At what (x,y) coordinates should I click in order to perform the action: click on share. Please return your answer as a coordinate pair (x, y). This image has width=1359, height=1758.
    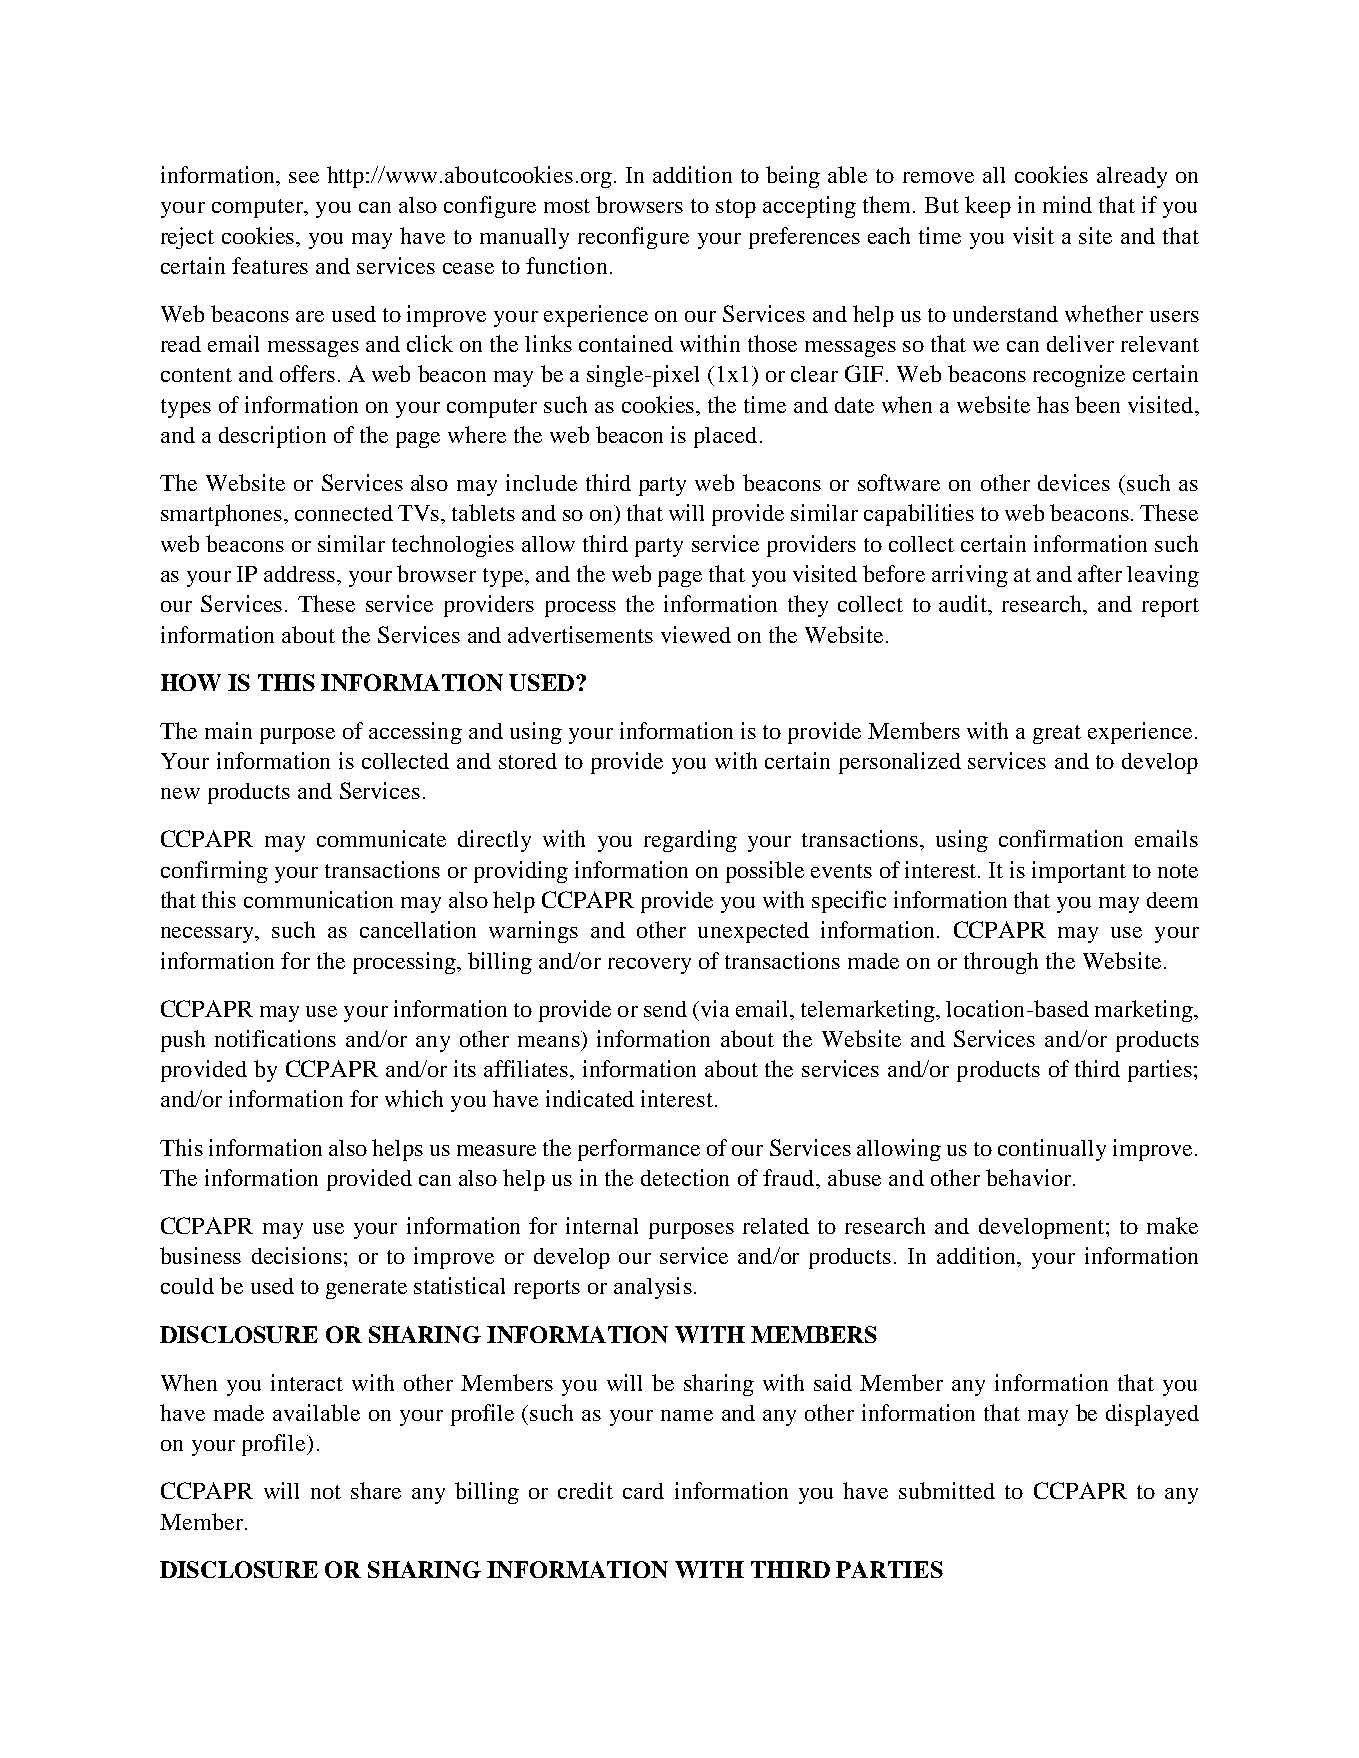
    Looking at the image, I should click on (376, 1490).
